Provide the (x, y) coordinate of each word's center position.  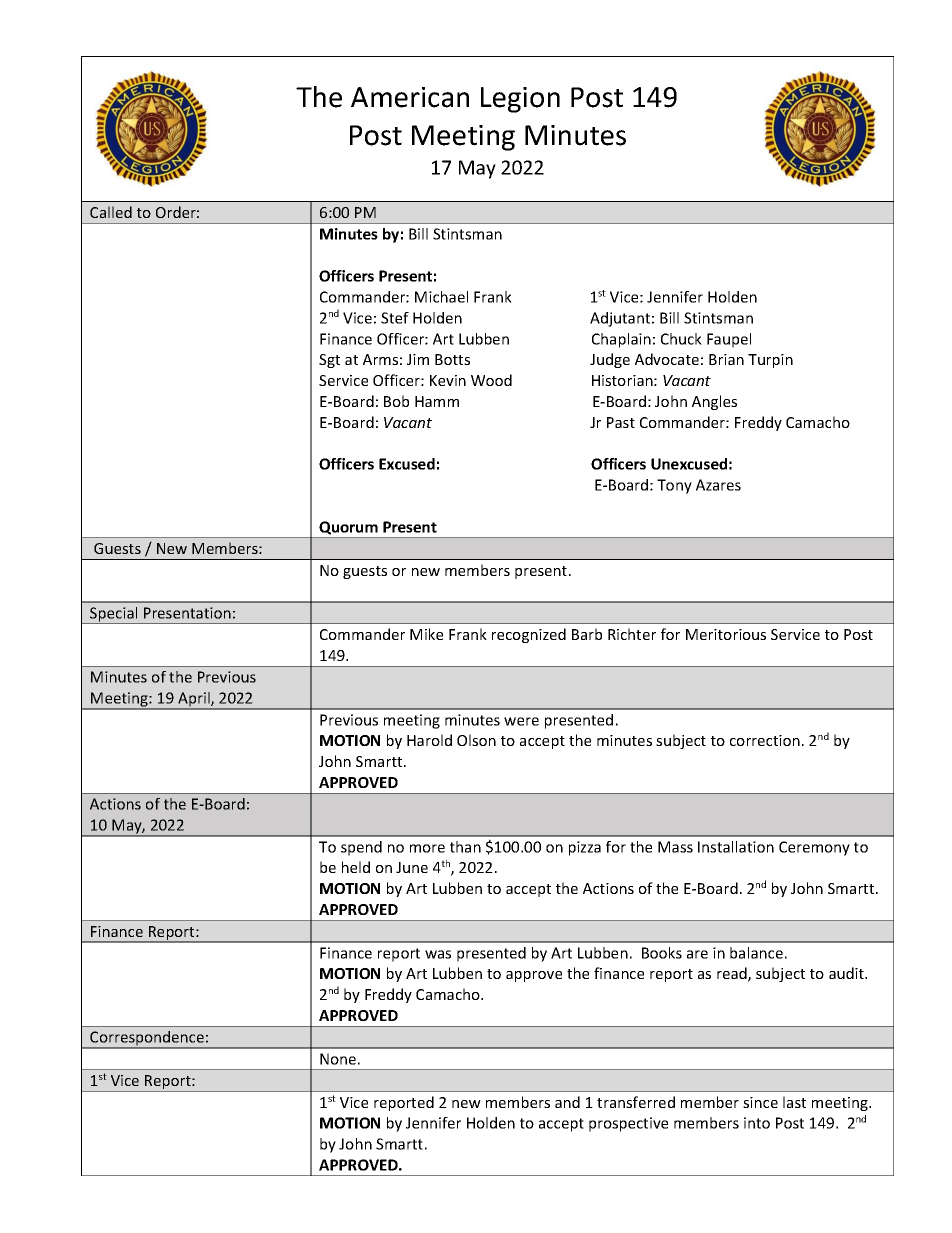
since (760, 1102)
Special (114, 615)
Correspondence (147, 1039)
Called (111, 212)
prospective (628, 1124)
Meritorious (726, 634)
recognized (529, 635)
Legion (520, 100)
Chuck (681, 339)
